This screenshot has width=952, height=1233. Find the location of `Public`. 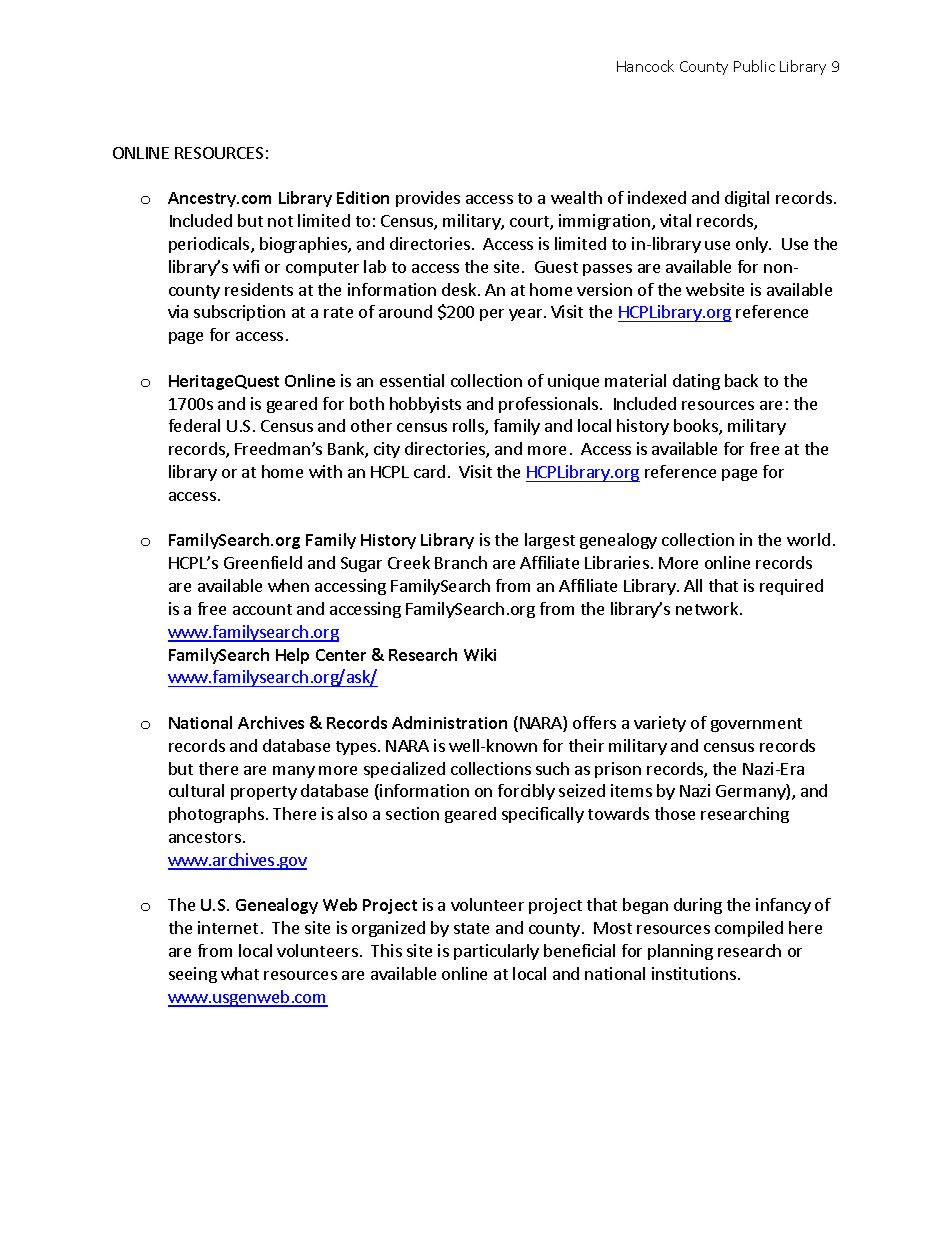

Public is located at coordinates (754, 66).
